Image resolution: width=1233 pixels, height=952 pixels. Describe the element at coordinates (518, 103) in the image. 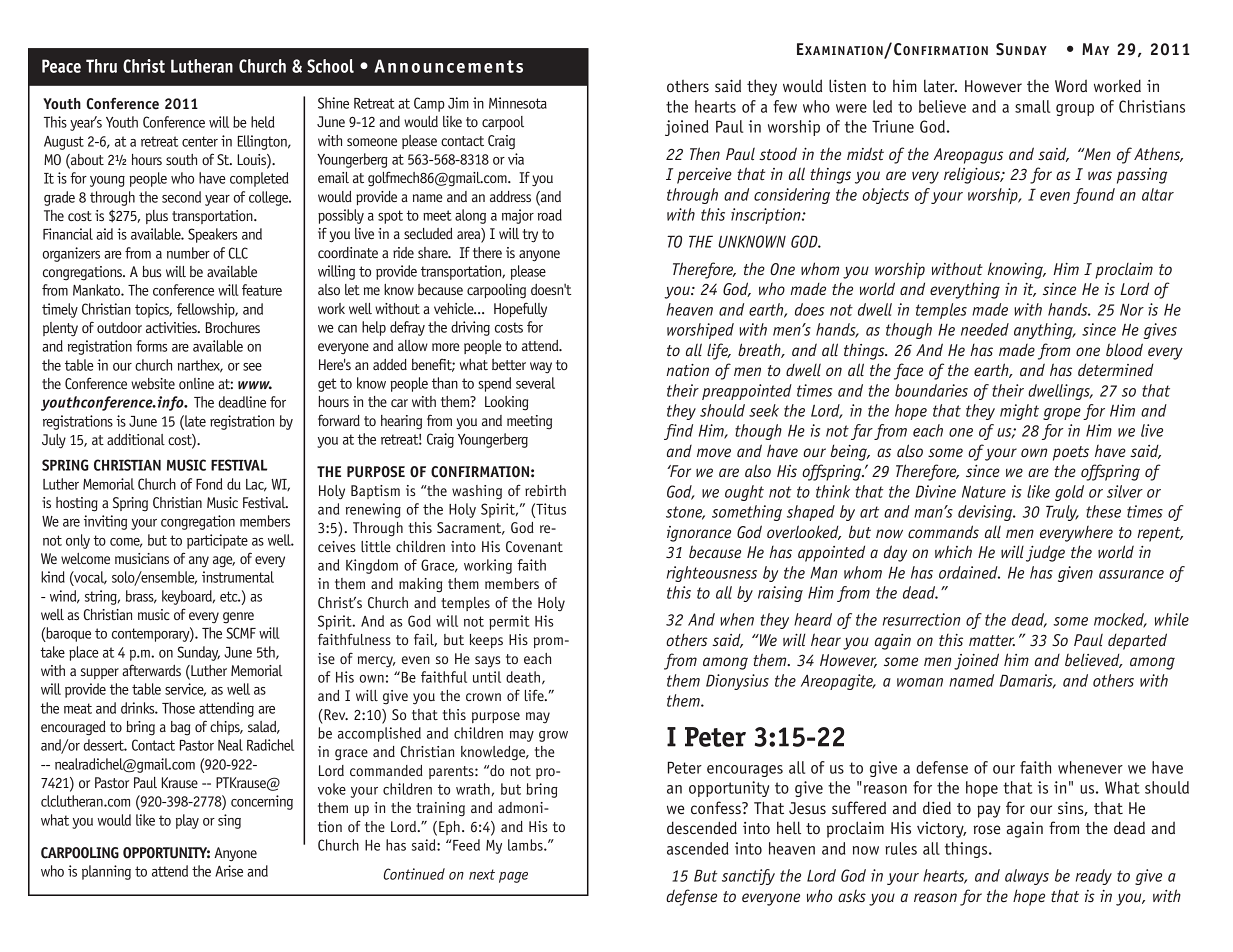

I see `Minnesota` at that location.
